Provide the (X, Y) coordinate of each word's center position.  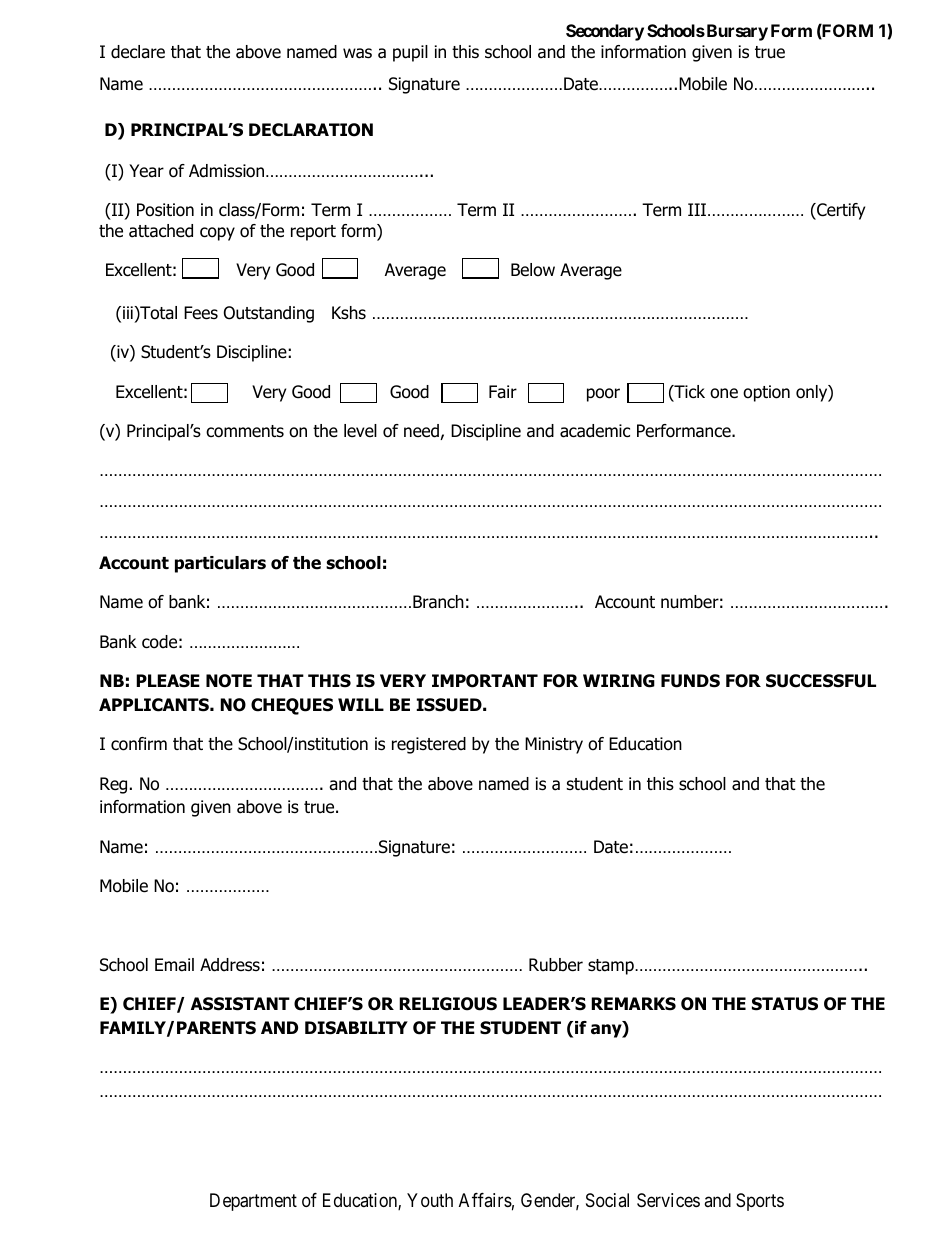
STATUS (785, 1004)
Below (533, 270)
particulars (220, 564)
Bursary (736, 32)
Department (253, 1202)
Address (230, 965)
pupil (410, 53)
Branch (438, 602)
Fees (201, 313)
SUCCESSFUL (821, 681)
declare (138, 52)
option (766, 393)
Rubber (556, 965)
